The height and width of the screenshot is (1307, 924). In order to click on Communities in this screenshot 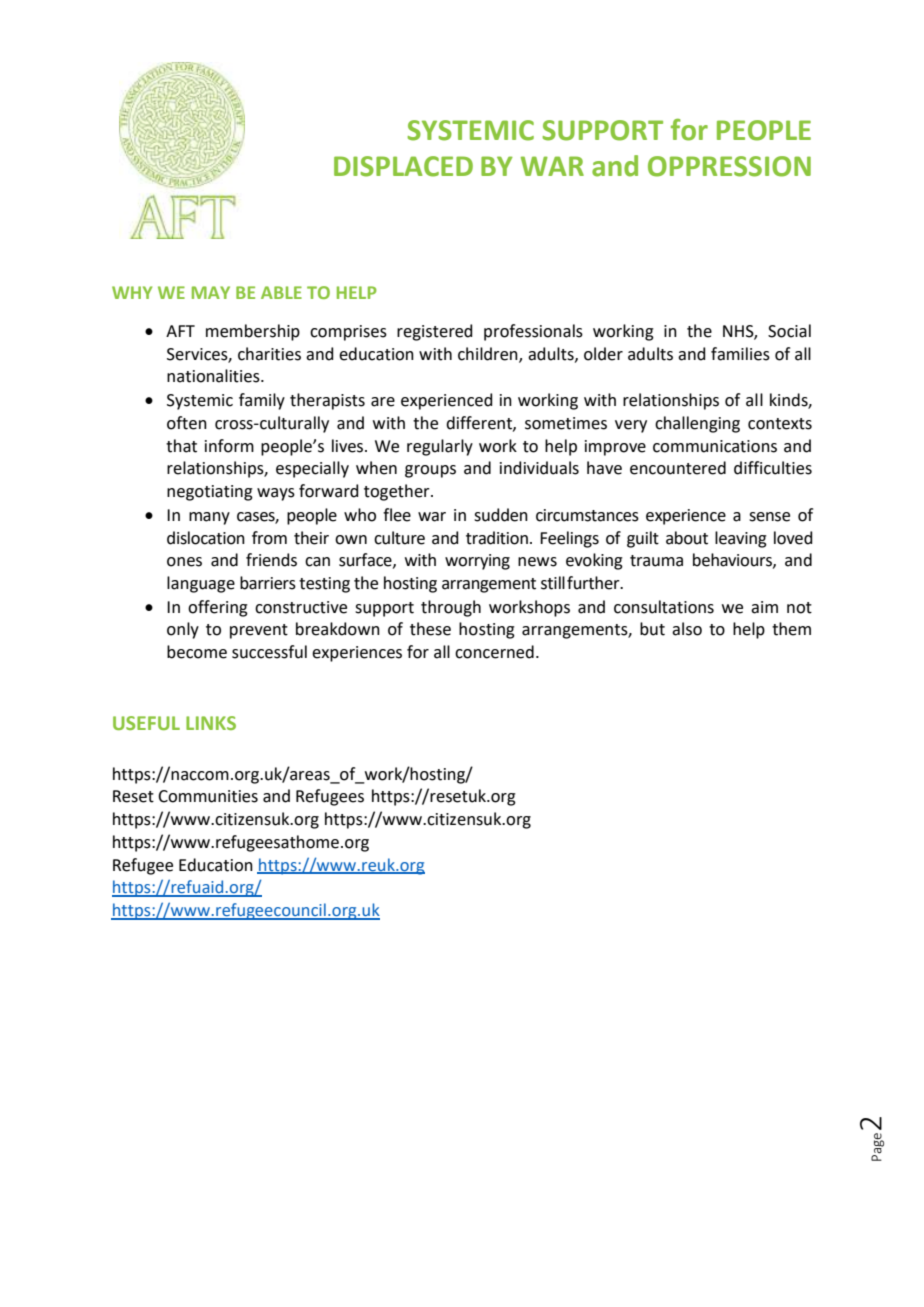, I will do `click(208, 796)`.
